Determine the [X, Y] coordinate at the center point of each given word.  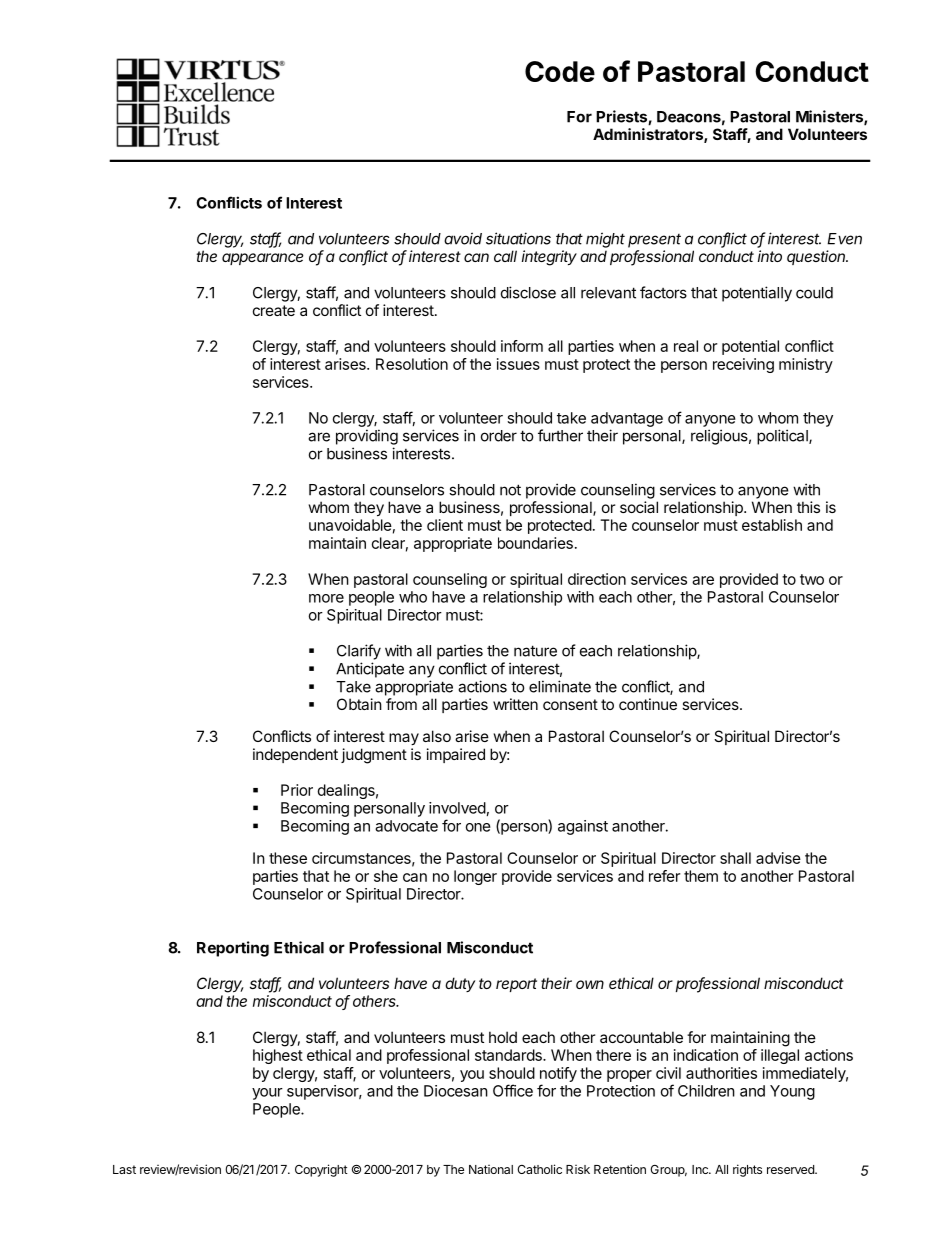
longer [475, 877]
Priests [622, 117]
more [326, 598]
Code [560, 71]
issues [518, 364]
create [274, 310]
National [491, 1169]
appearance [263, 259]
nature [535, 651]
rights [747, 1170]
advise [778, 858]
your [267, 1094]
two [812, 579]
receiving [743, 365]
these [288, 858]
